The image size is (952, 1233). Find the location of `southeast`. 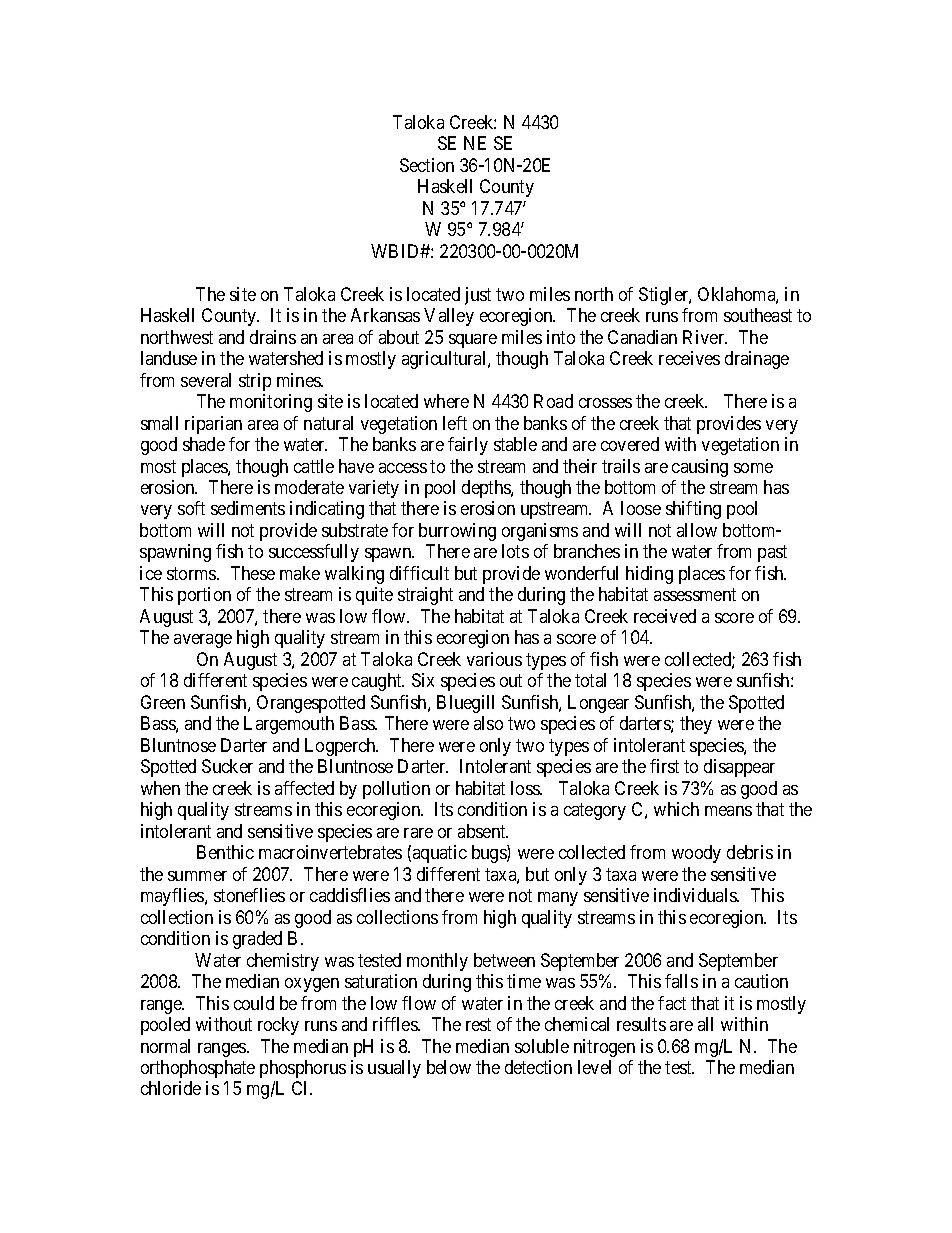

southeast is located at coordinates (758, 315).
